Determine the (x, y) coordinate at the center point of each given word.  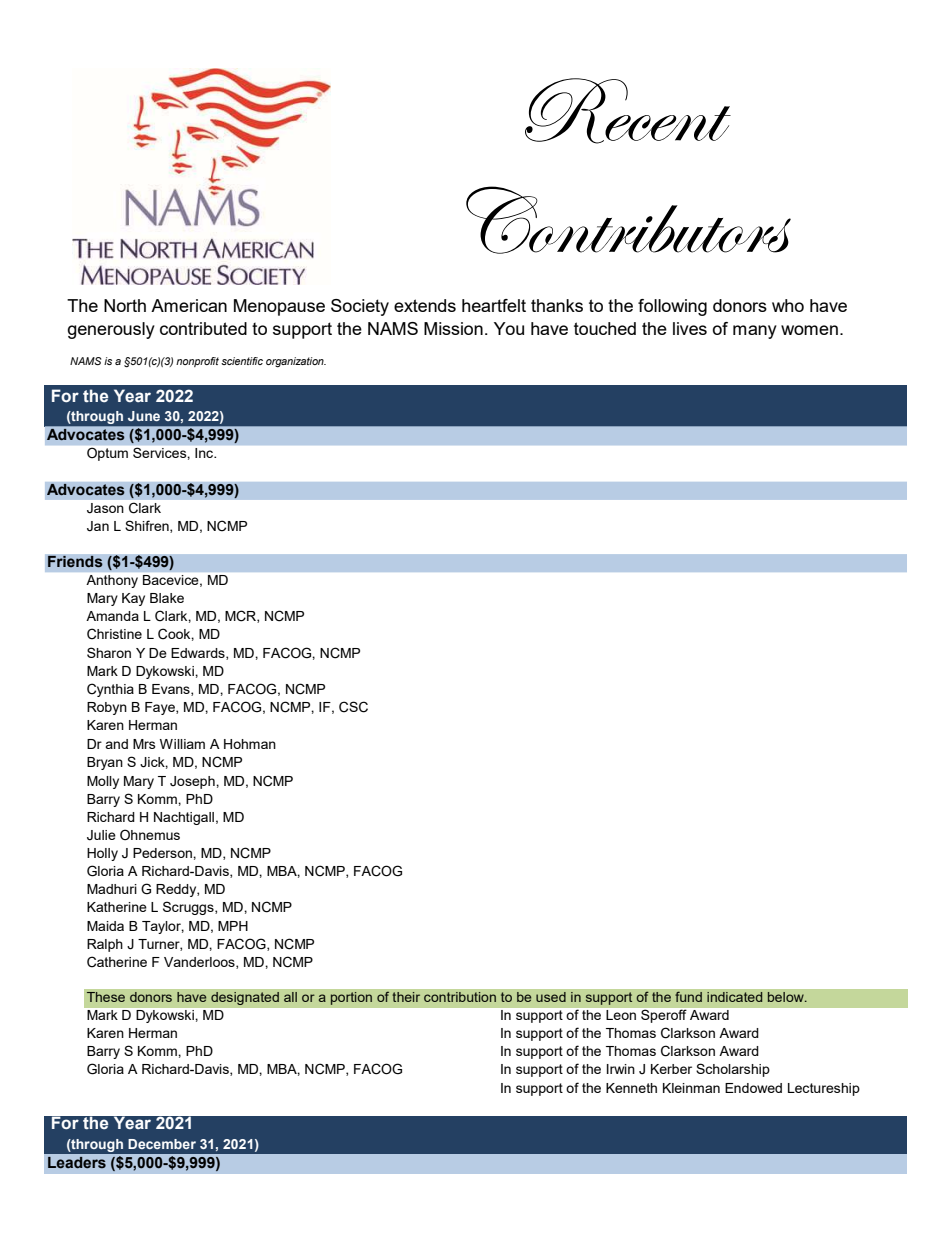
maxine (118, 251)
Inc (205, 453)
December (162, 1144)
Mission (453, 328)
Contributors (628, 220)
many (755, 332)
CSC (353, 707)
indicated (735, 997)
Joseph (193, 782)
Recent (628, 111)
